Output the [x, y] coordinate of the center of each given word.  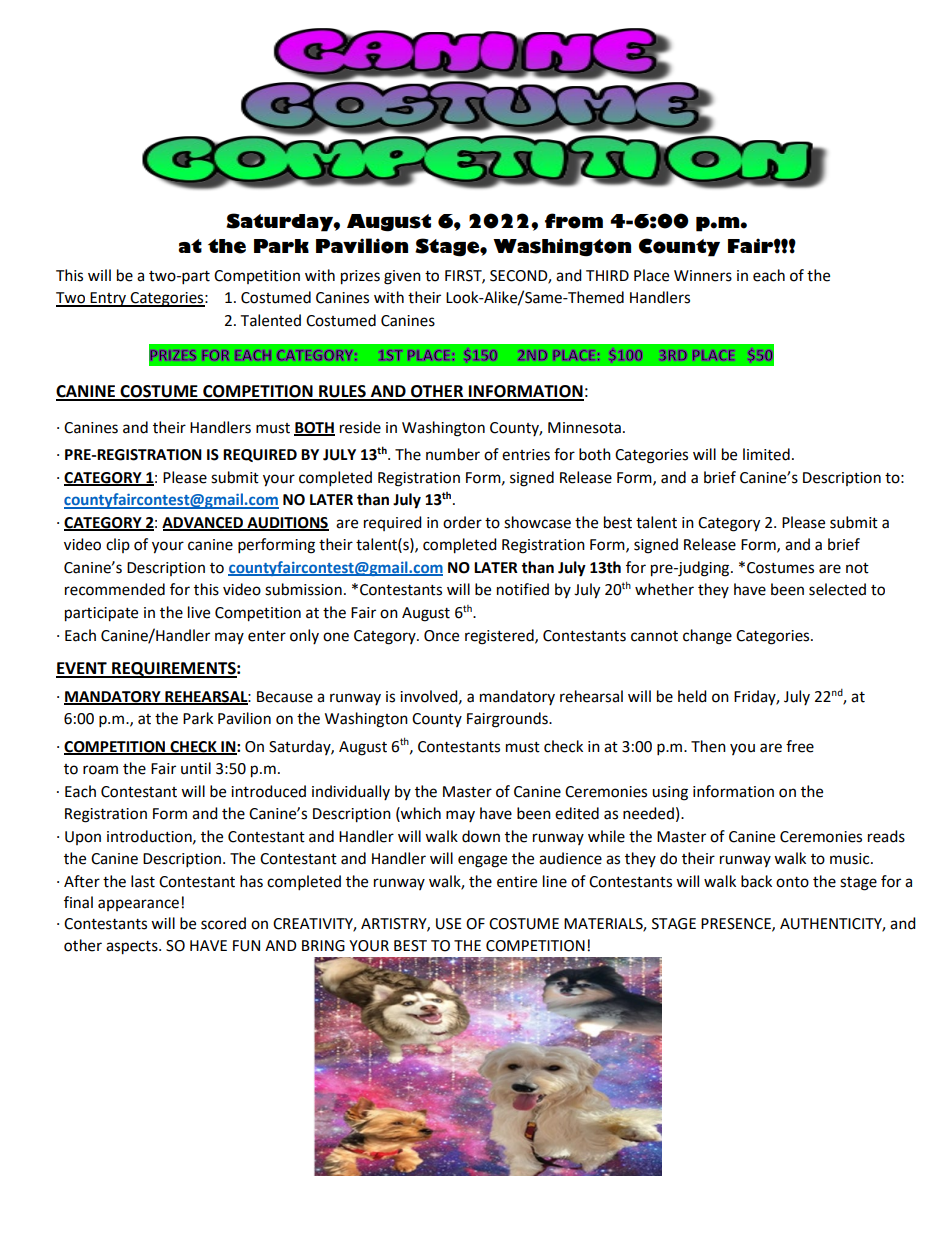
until [196, 768]
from [574, 221]
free [800, 746]
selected [837, 589]
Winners [703, 276]
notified [523, 589]
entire [517, 882]
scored [223, 923]
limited [766, 454]
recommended [115, 589]
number [453, 454]
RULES [342, 392]
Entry [108, 299]
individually [351, 792]
